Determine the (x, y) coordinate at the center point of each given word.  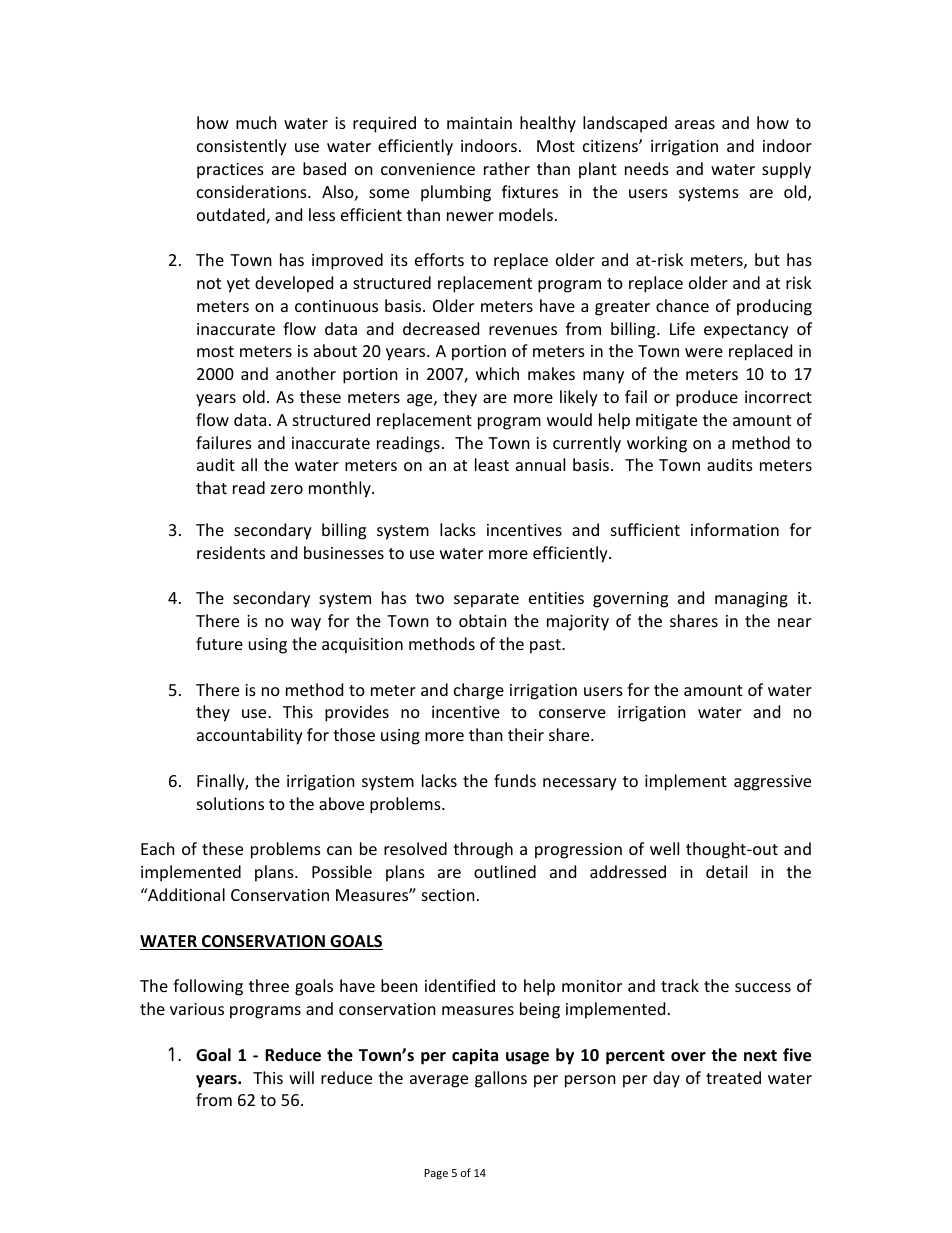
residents (231, 552)
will (301, 1077)
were (704, 352)
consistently (242, 147)
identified (460, 985)
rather (507, 168)
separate (486, 600)
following (208, 987)
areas (695, 124)
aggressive (772, 783)
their (526, 734)
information (735, 529)
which (497, 373)
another (306, 373)
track (680, 985)
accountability (250, 736)
